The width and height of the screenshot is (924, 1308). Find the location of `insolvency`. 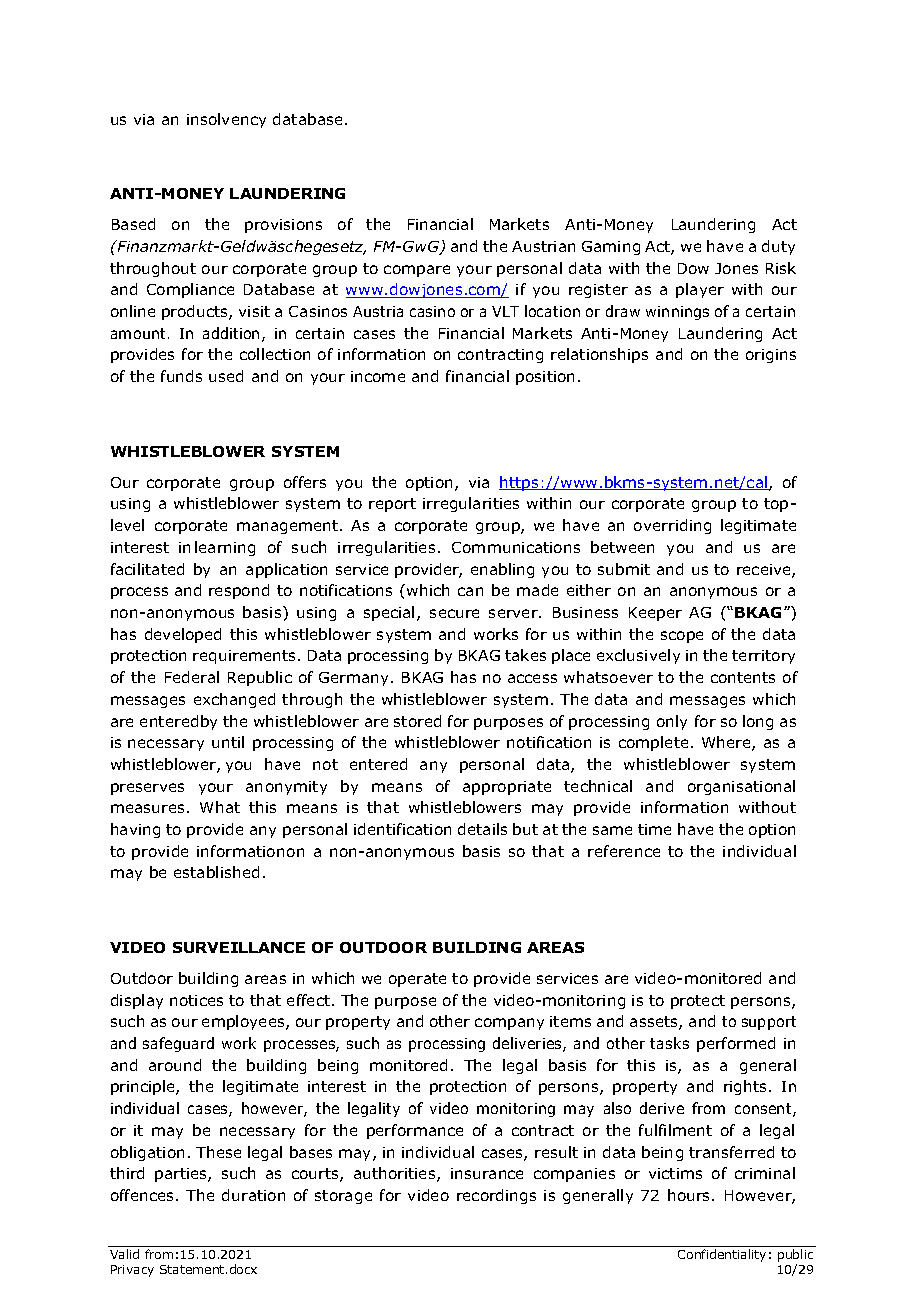

insolvency is located at coordinates (226, 120).
